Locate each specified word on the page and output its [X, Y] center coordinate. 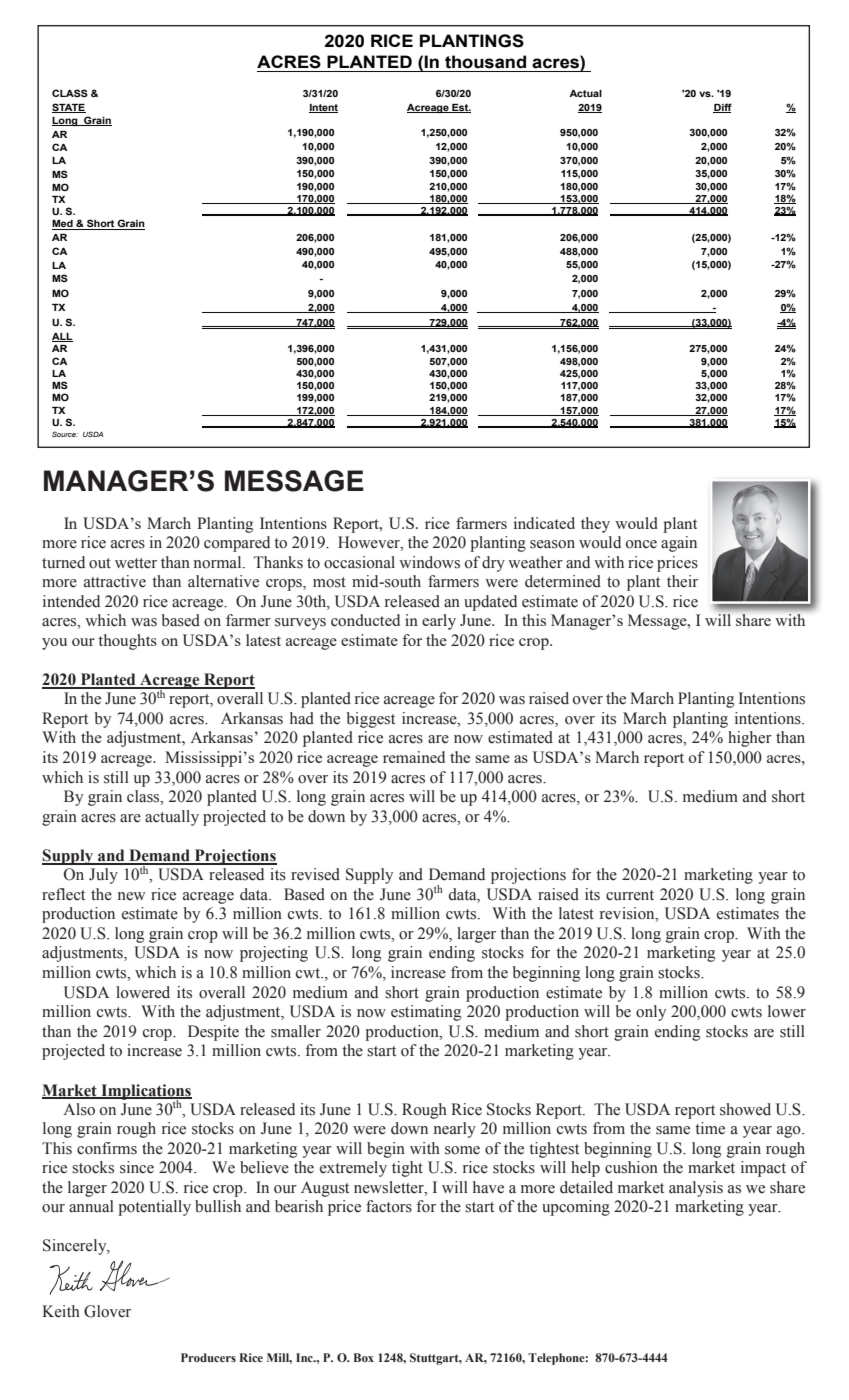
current [630, 895]
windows [429, 562]
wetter [136, 563]
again [679, 544]
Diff [722, 108]
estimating [426, 1013]
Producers [208, 1357]
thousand [485, 62]
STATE [69, 108]
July [103, 876]
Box [364, 1357]
